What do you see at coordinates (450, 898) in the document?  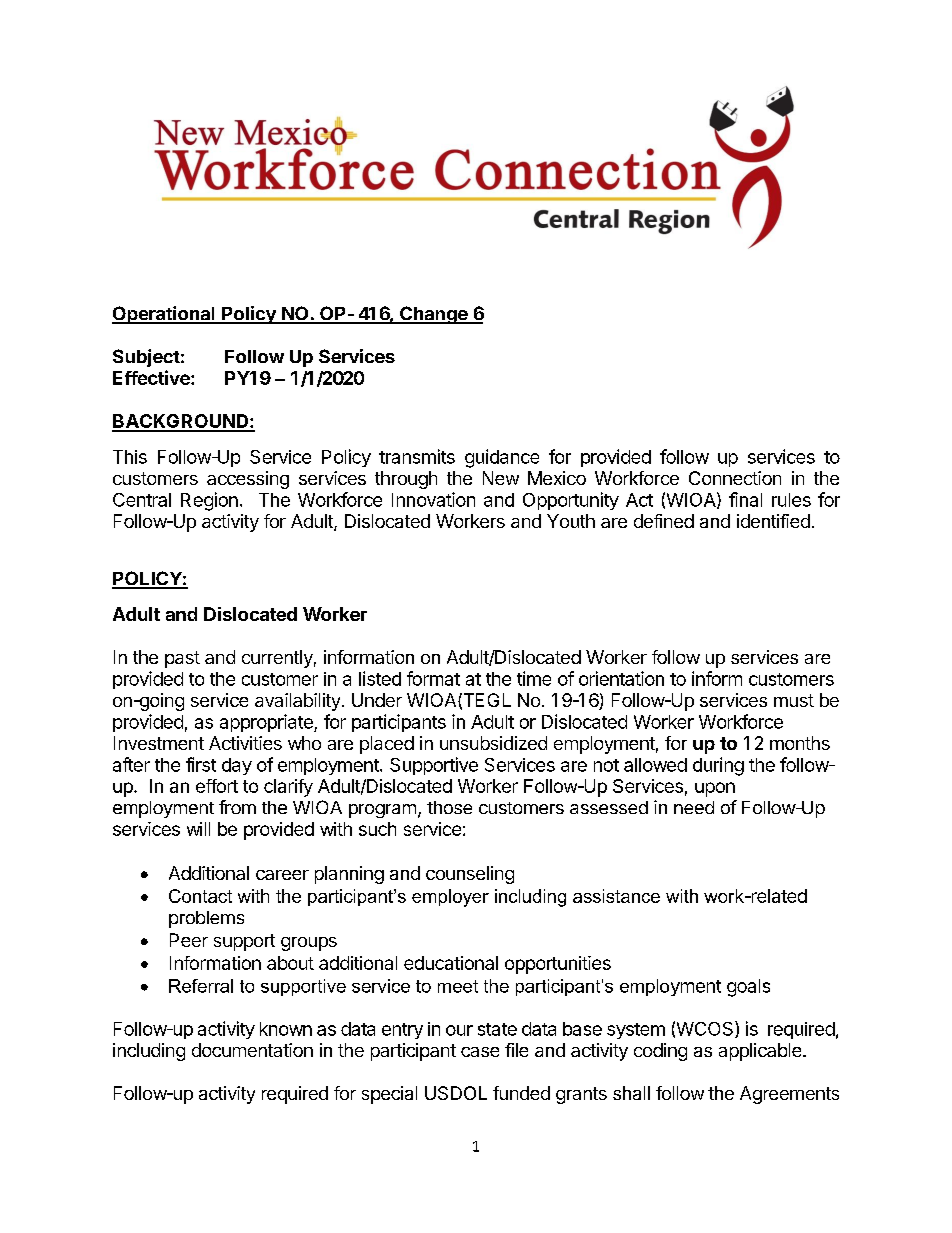 I see `employer` at bounding box center [450, 898].
